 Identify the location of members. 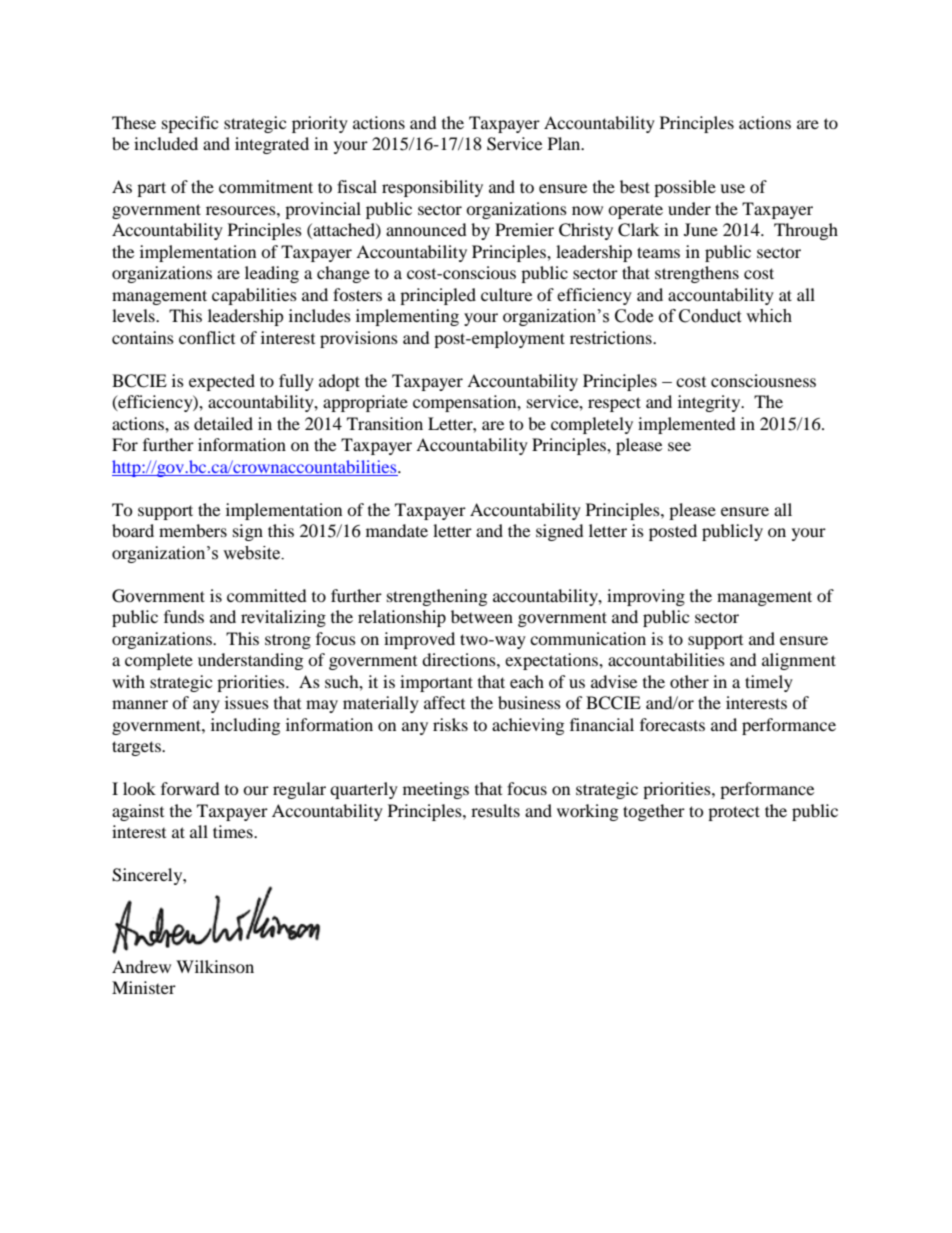
(193, 530).
